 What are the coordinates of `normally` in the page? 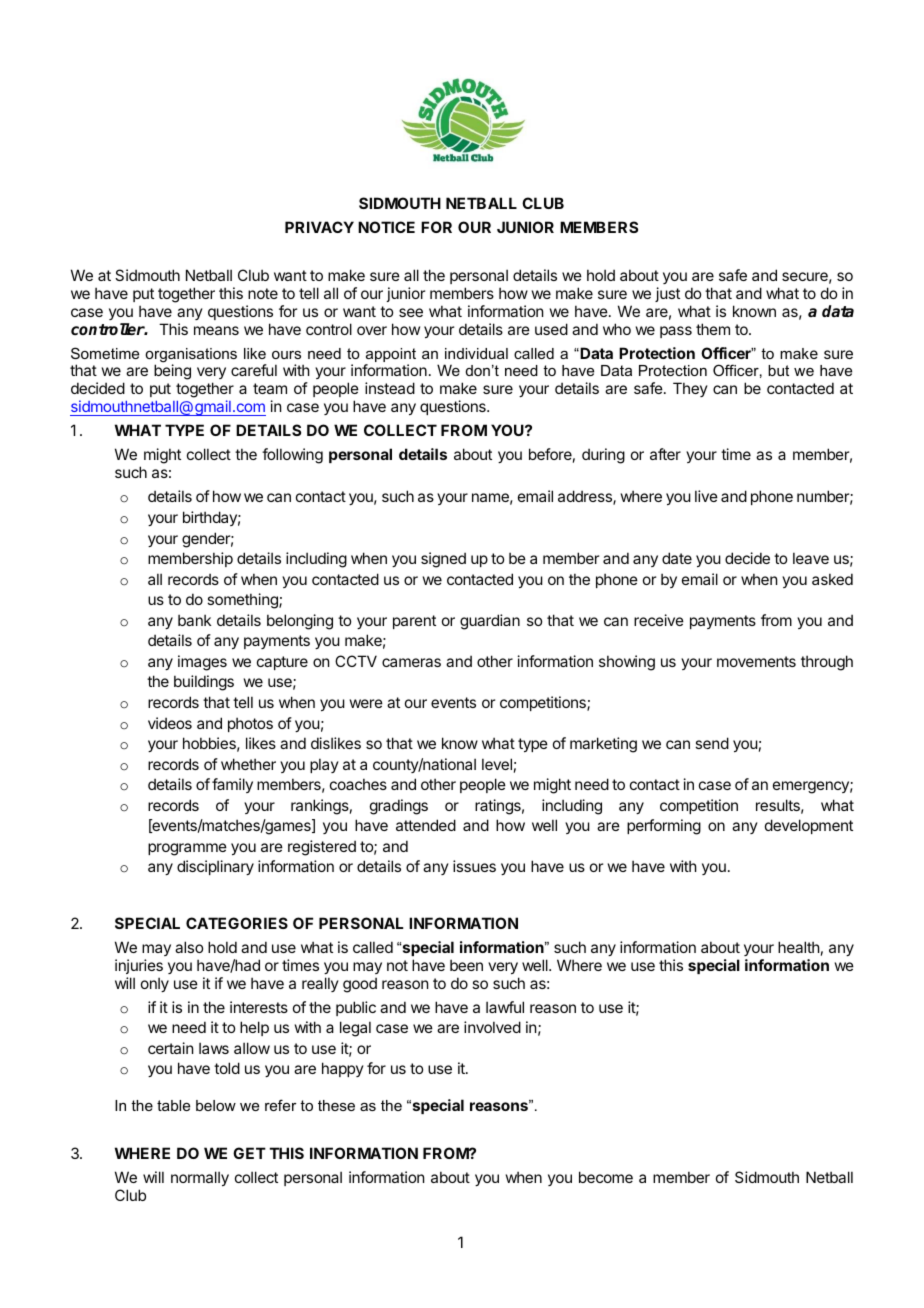 It's located at (200, 1178).
